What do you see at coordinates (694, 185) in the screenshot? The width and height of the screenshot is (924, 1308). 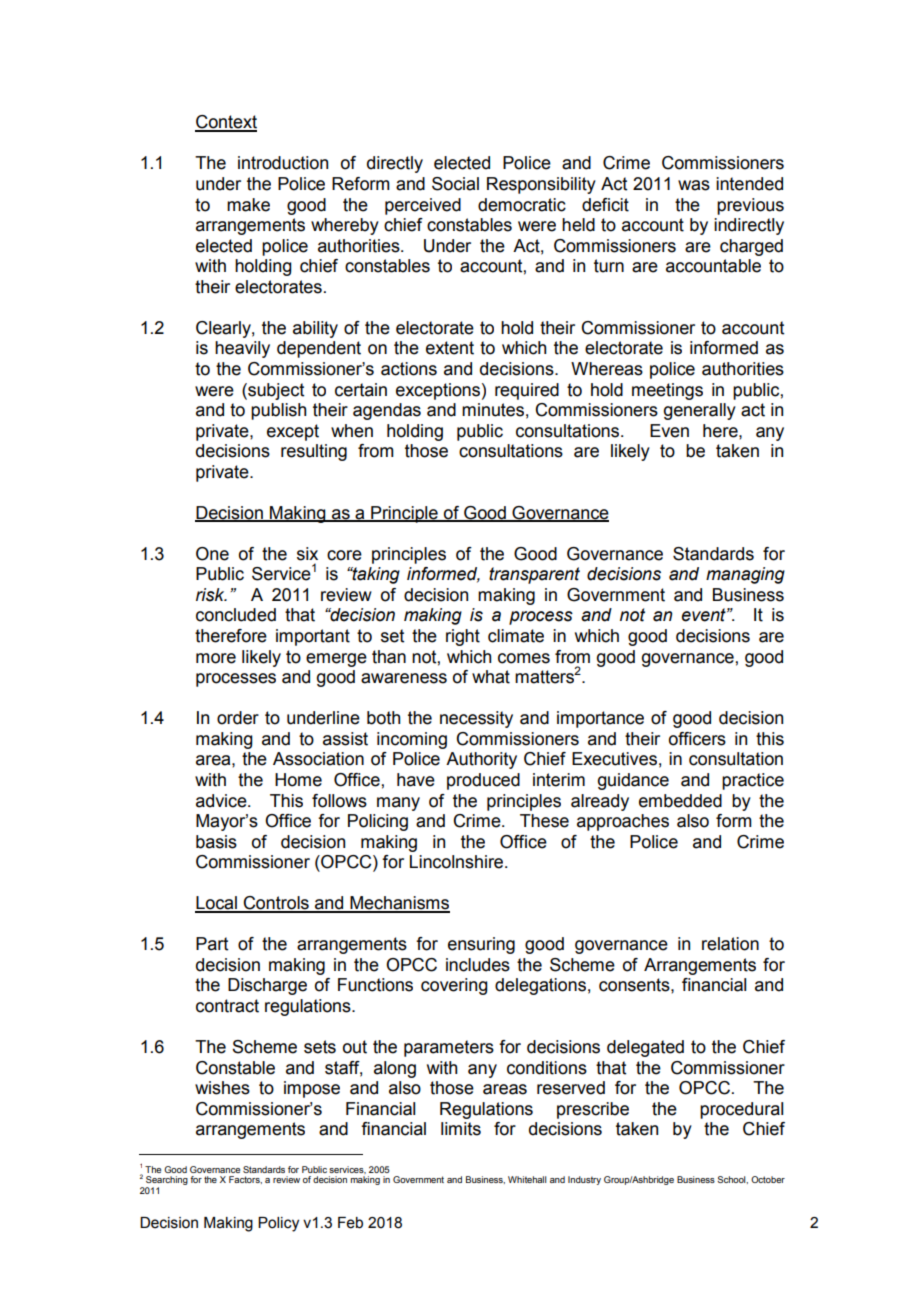 I see `was` at bounding box center [694, 185].
